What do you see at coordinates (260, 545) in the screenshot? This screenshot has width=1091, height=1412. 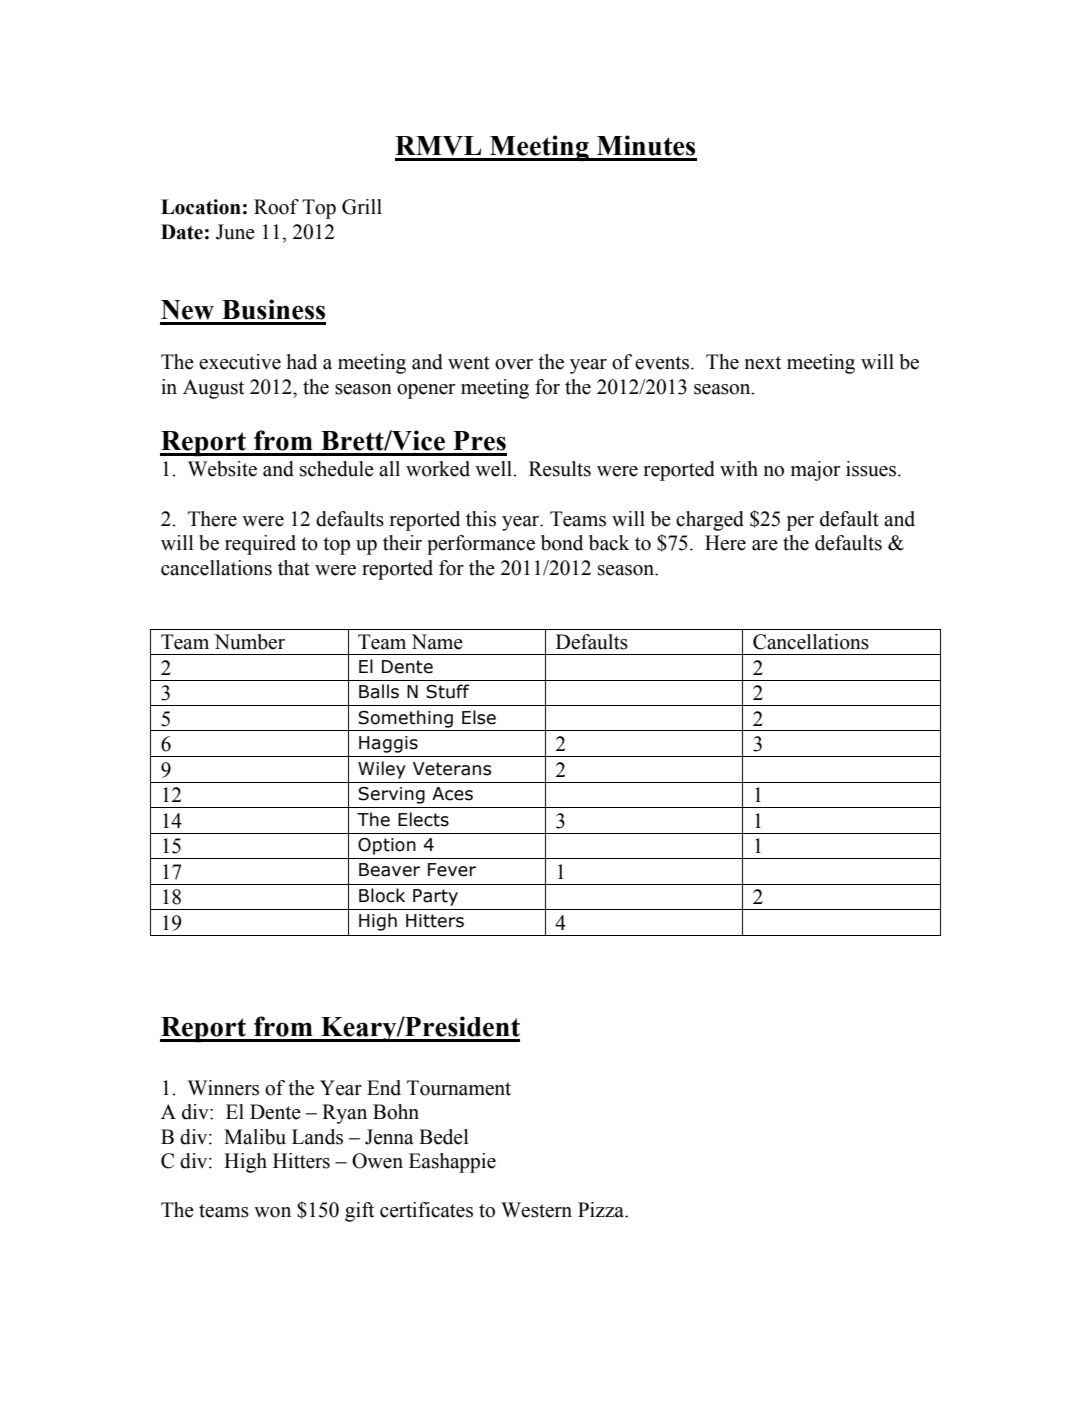 I see `required` at bounding box center [260, 545].
